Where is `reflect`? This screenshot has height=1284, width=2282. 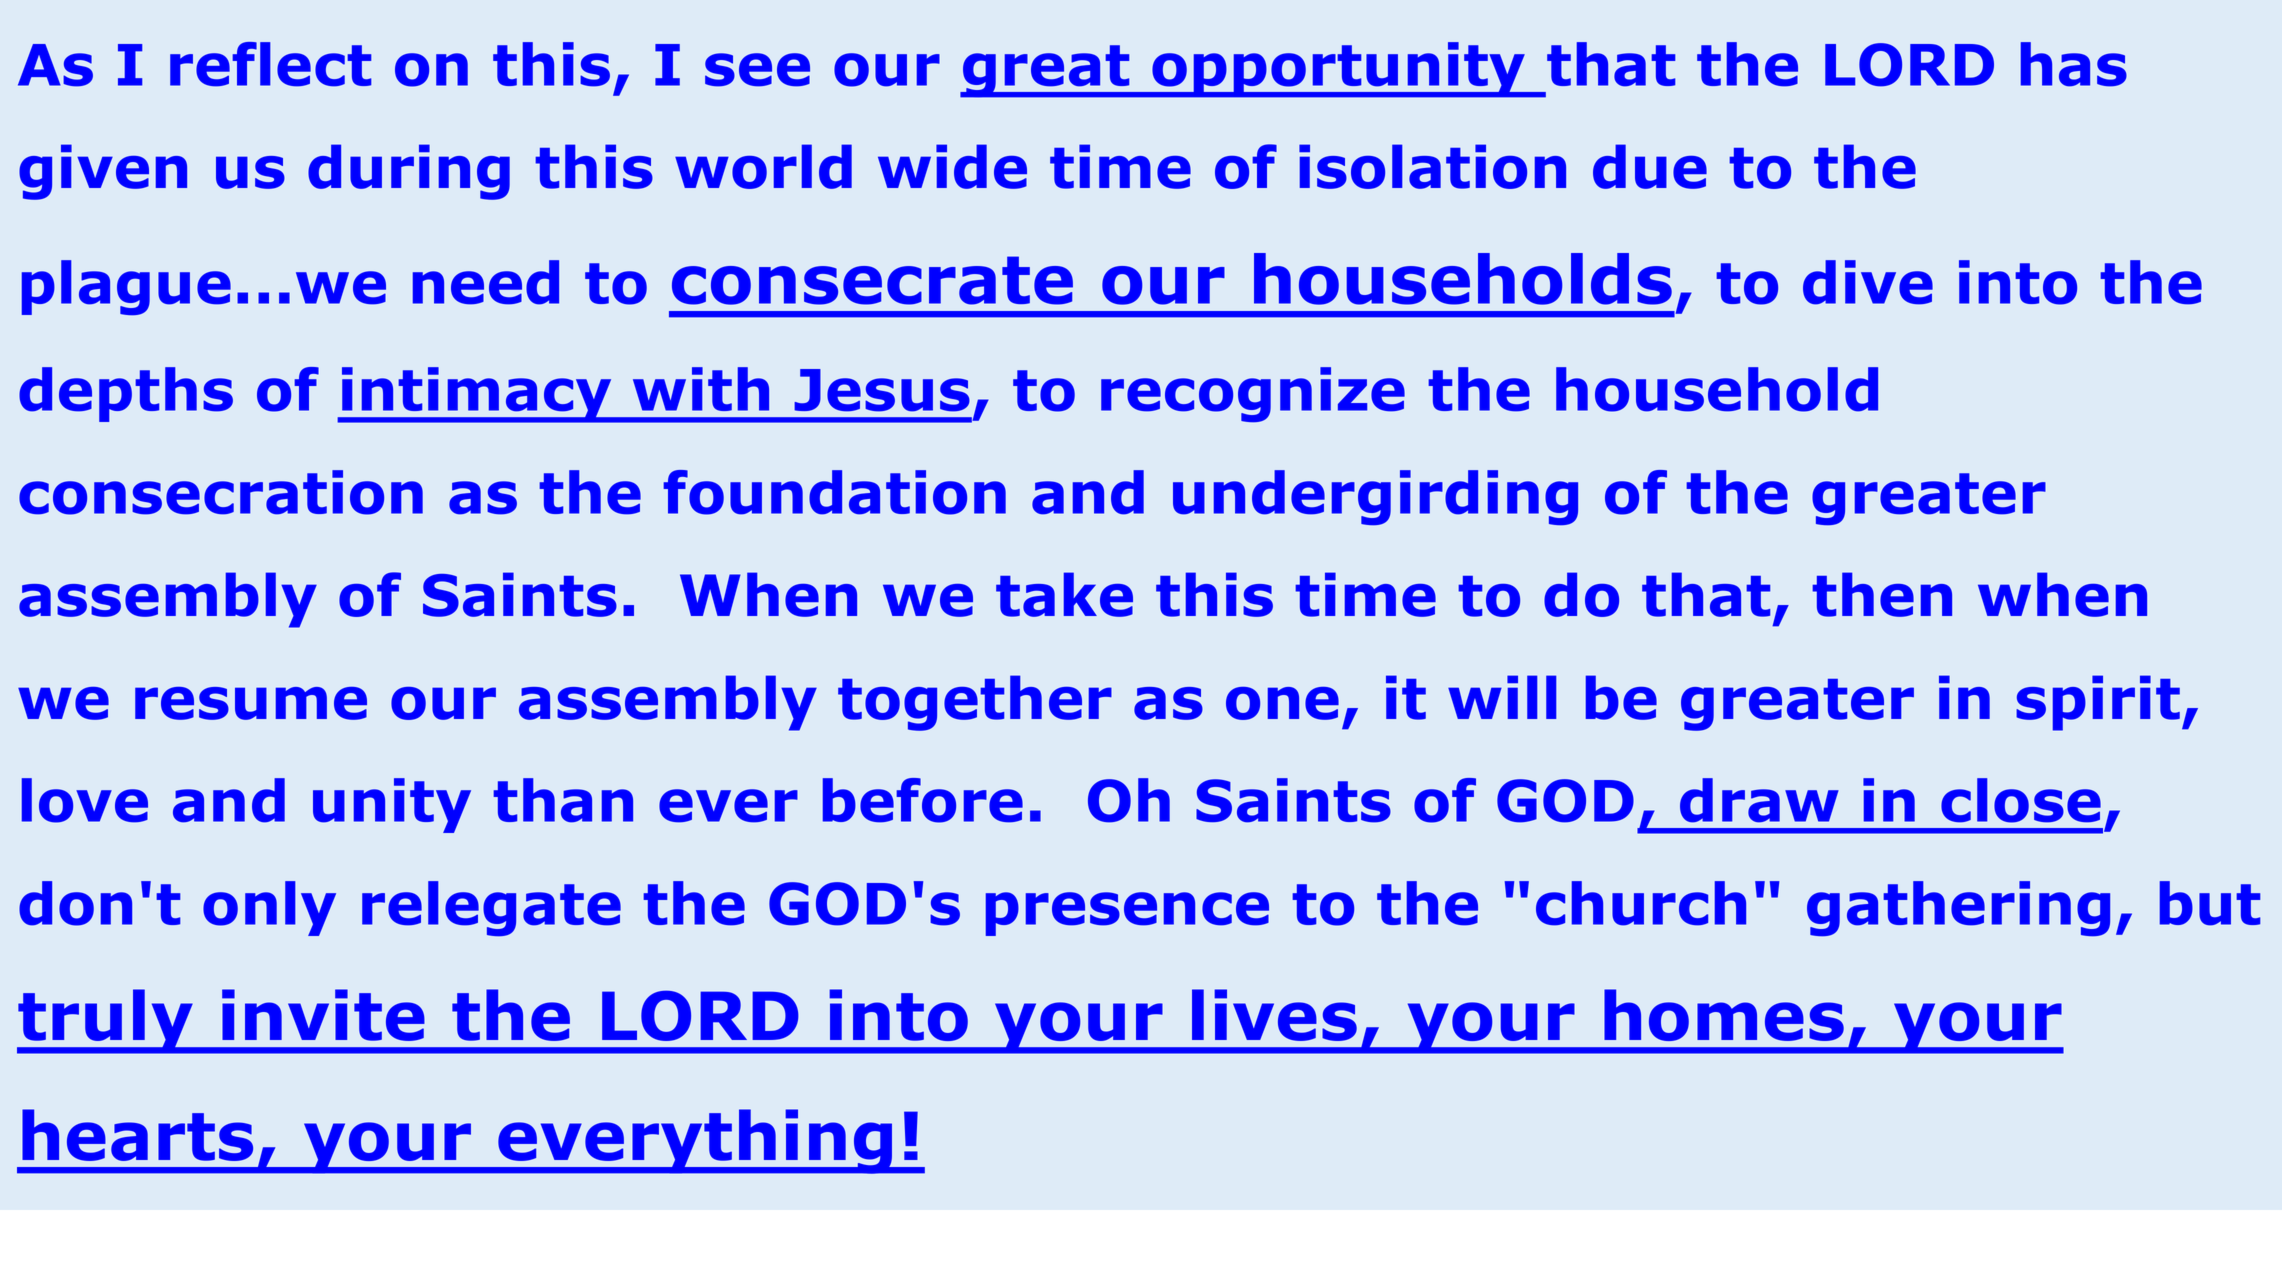
reflect is located at coordinates (270, 64).
